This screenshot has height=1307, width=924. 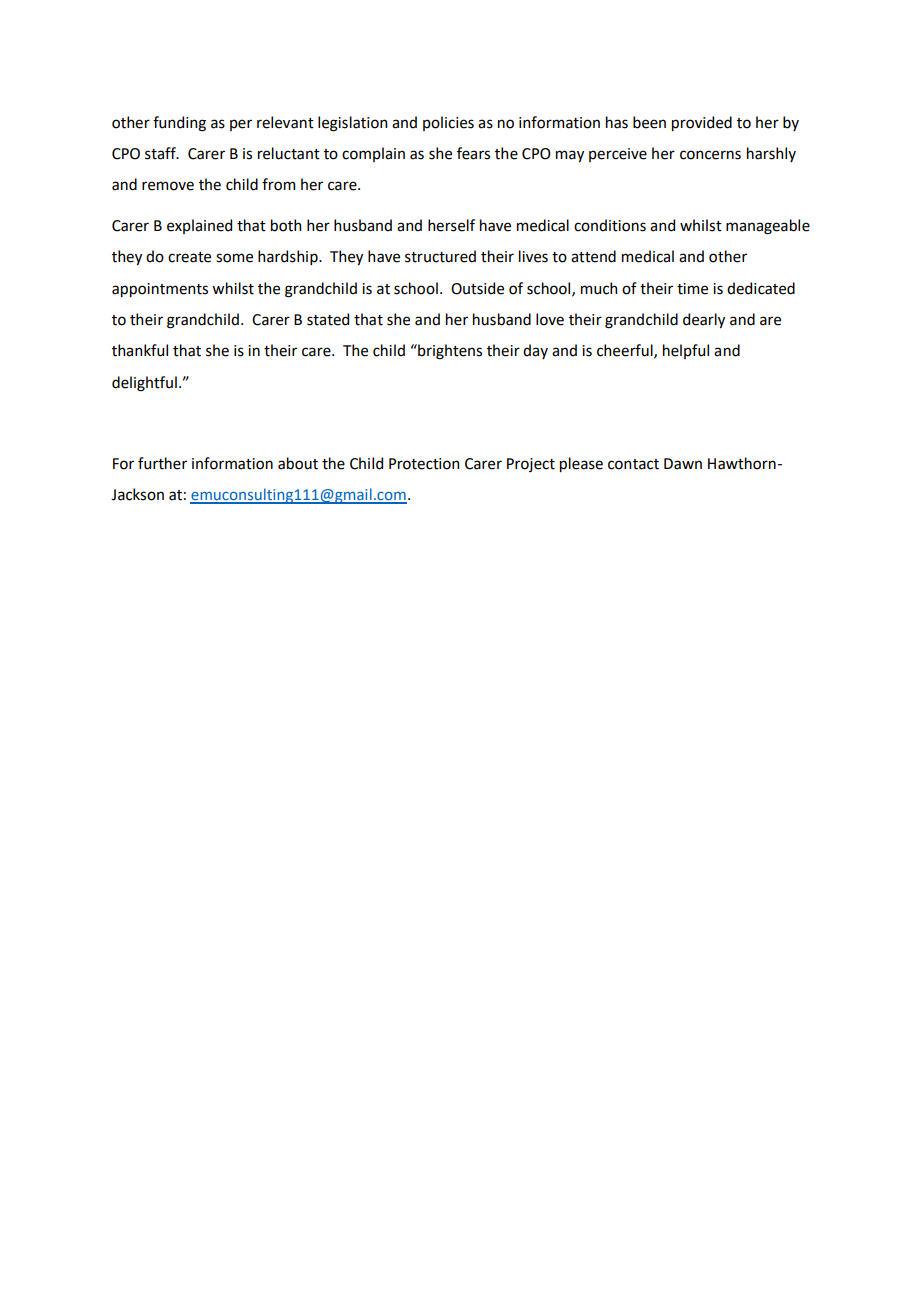 What do you see at coordinates (449, 352) in the screenshot?
I see `brightens` at bounding box center [449, 352].
